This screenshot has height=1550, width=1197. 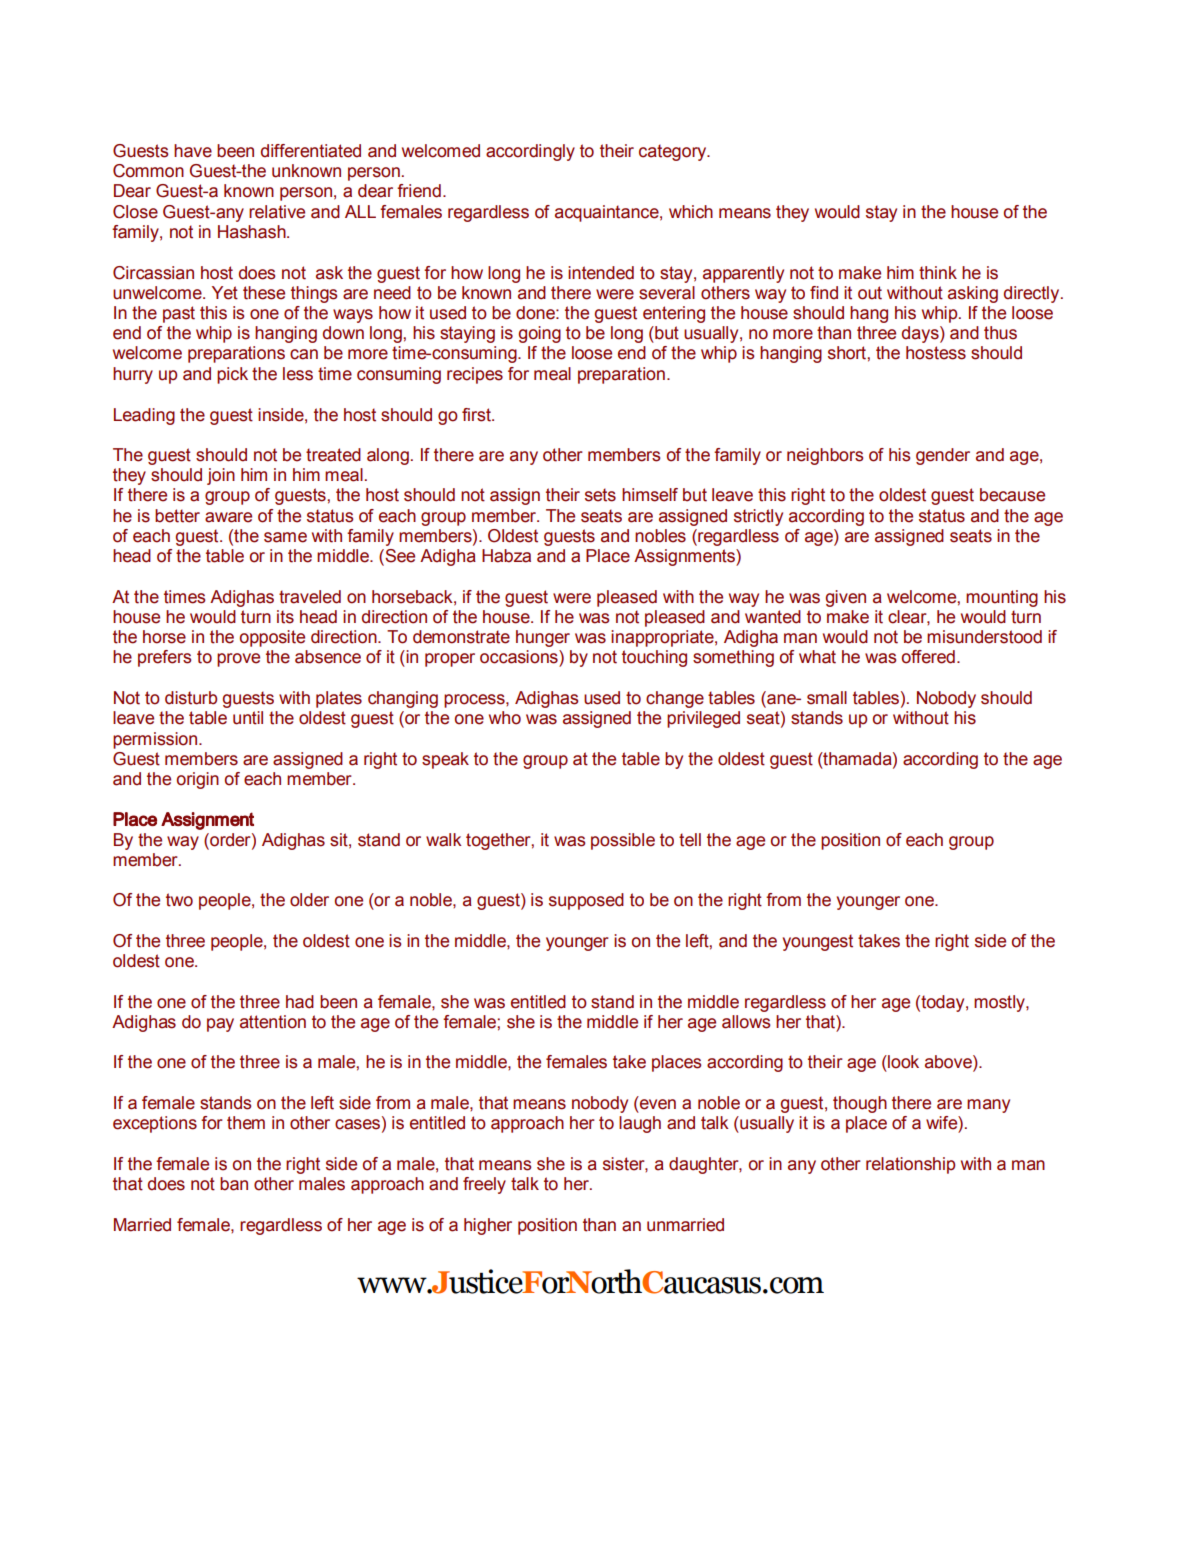 What do you see at coordinates (623, 841) in the screenshot?
I see `possible` at bounding box center [623, 841].
